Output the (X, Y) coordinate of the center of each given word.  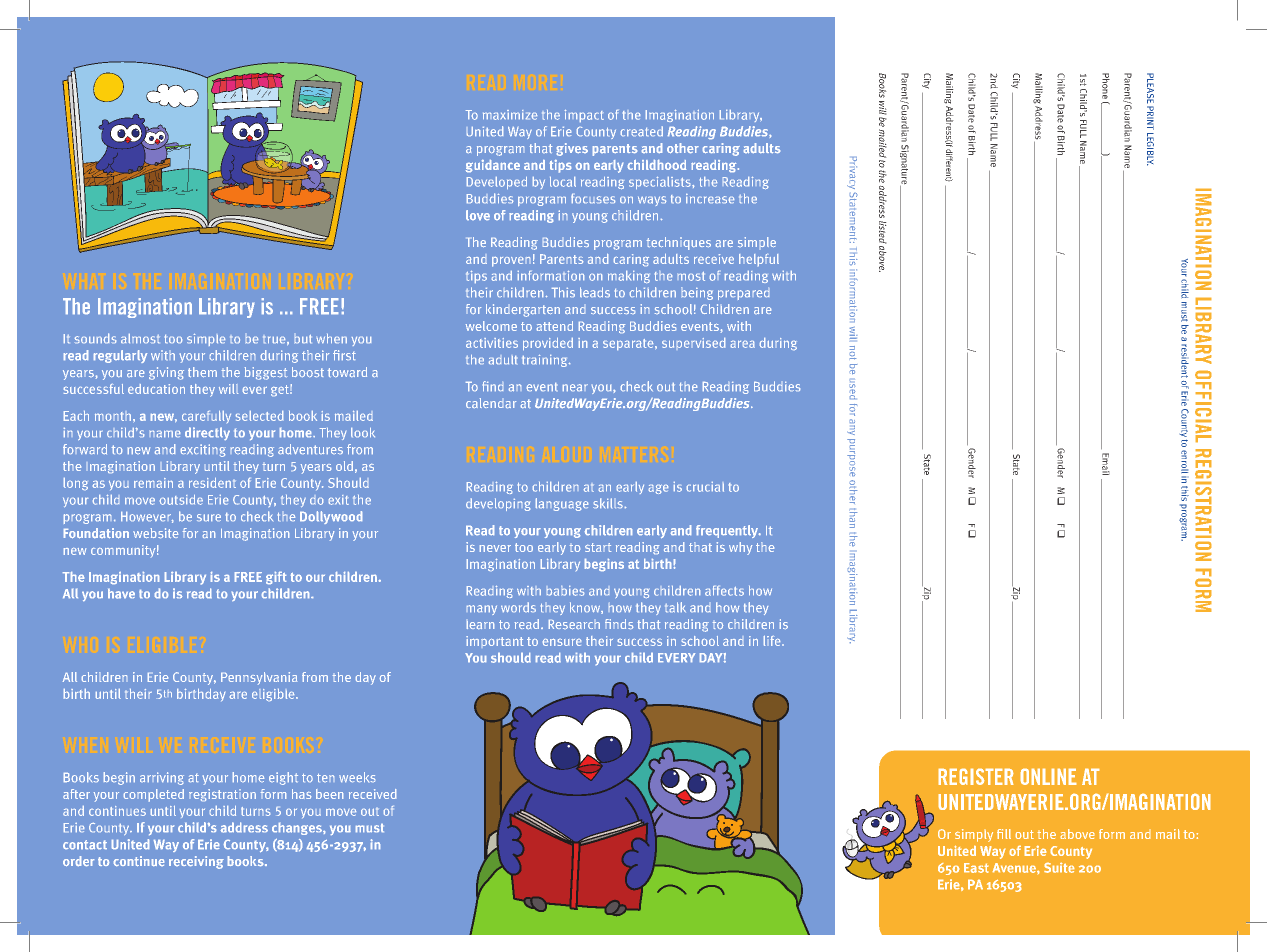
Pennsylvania (259, 678)
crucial (705, 487)
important (494, 641)
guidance (493, 166)
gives (572, 149)
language (562, 504)
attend (555, 326)
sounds (95, 338)
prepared (743, 295)
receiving (196, 862)
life (773, 641)
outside (181, 500)
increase (710, 198)
